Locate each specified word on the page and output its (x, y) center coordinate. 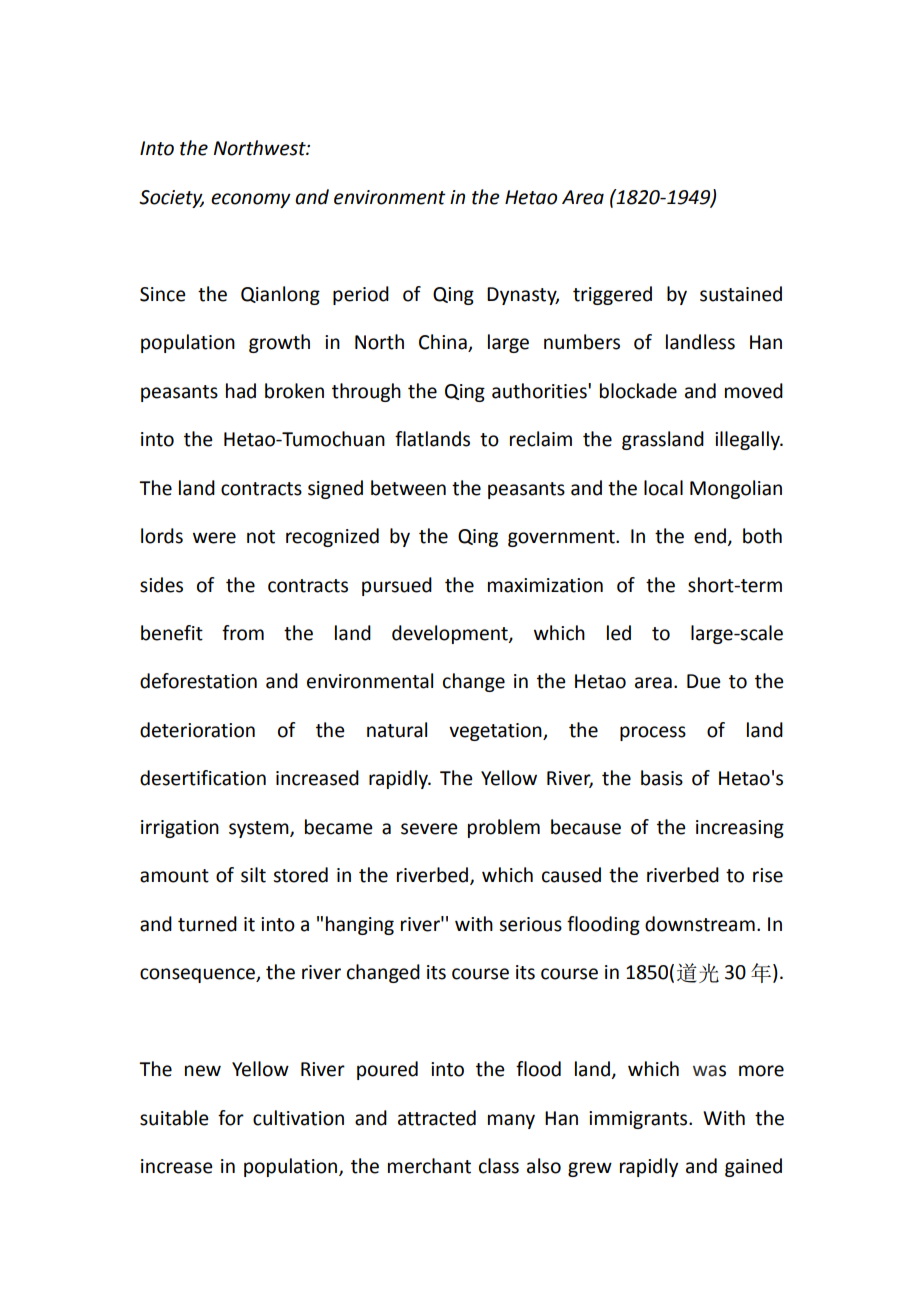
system (260, 829)
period (361, 295)
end (710, 536)
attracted (437, 1118)
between (408, 488)
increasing (740, 829)
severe (429, 829)
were (214, 538)
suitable (174, 1118)
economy (251, 200)
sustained (741, 294)
